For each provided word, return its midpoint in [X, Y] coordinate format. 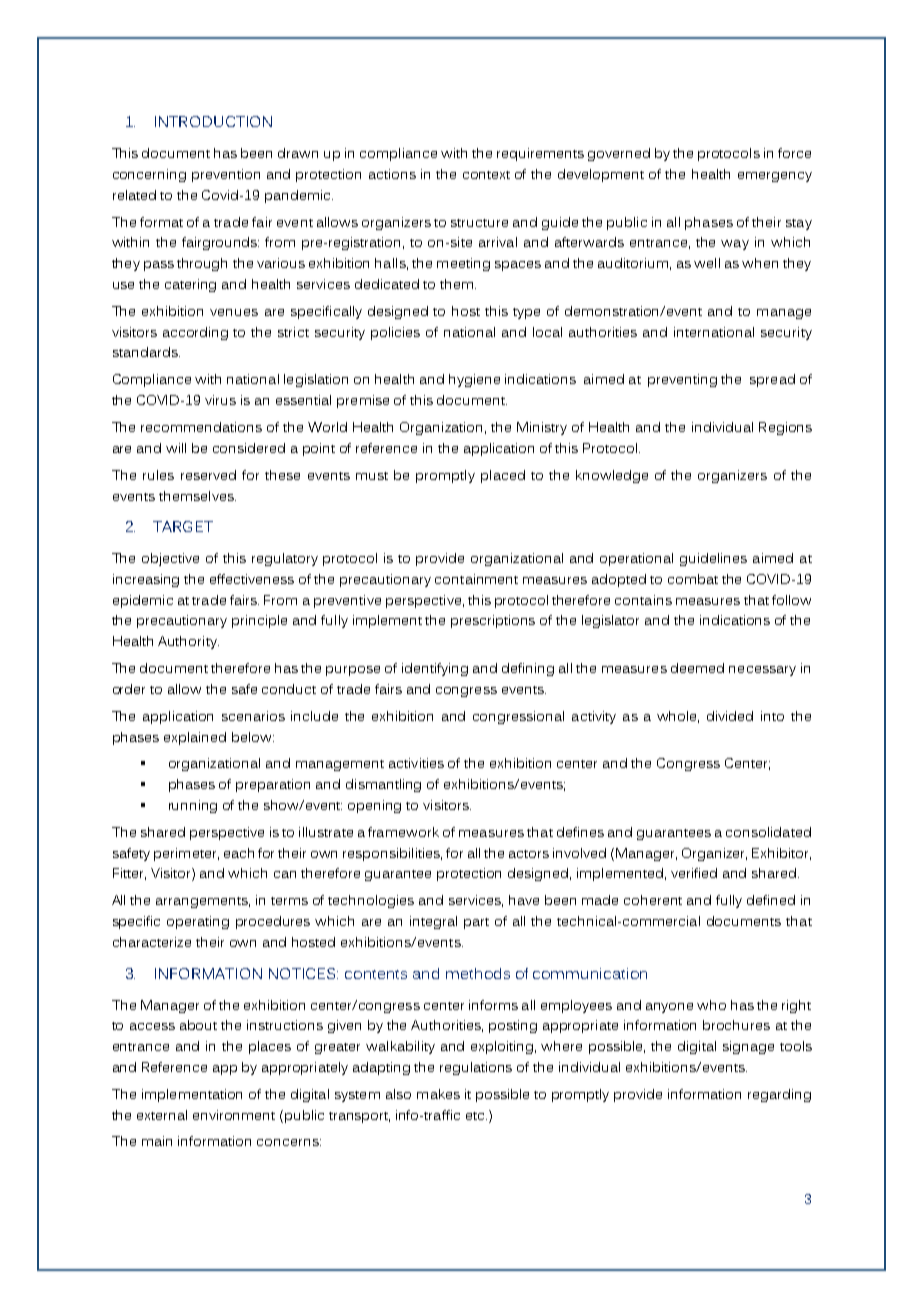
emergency [775, 177]
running [193, 806]
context [486, 175]
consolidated [768, 832]
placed [503, 476]
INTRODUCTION [213, 121]
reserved [208, 475]
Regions [785, 428]
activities [416, 763]
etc [476, 1116]
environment [234, 1115]
